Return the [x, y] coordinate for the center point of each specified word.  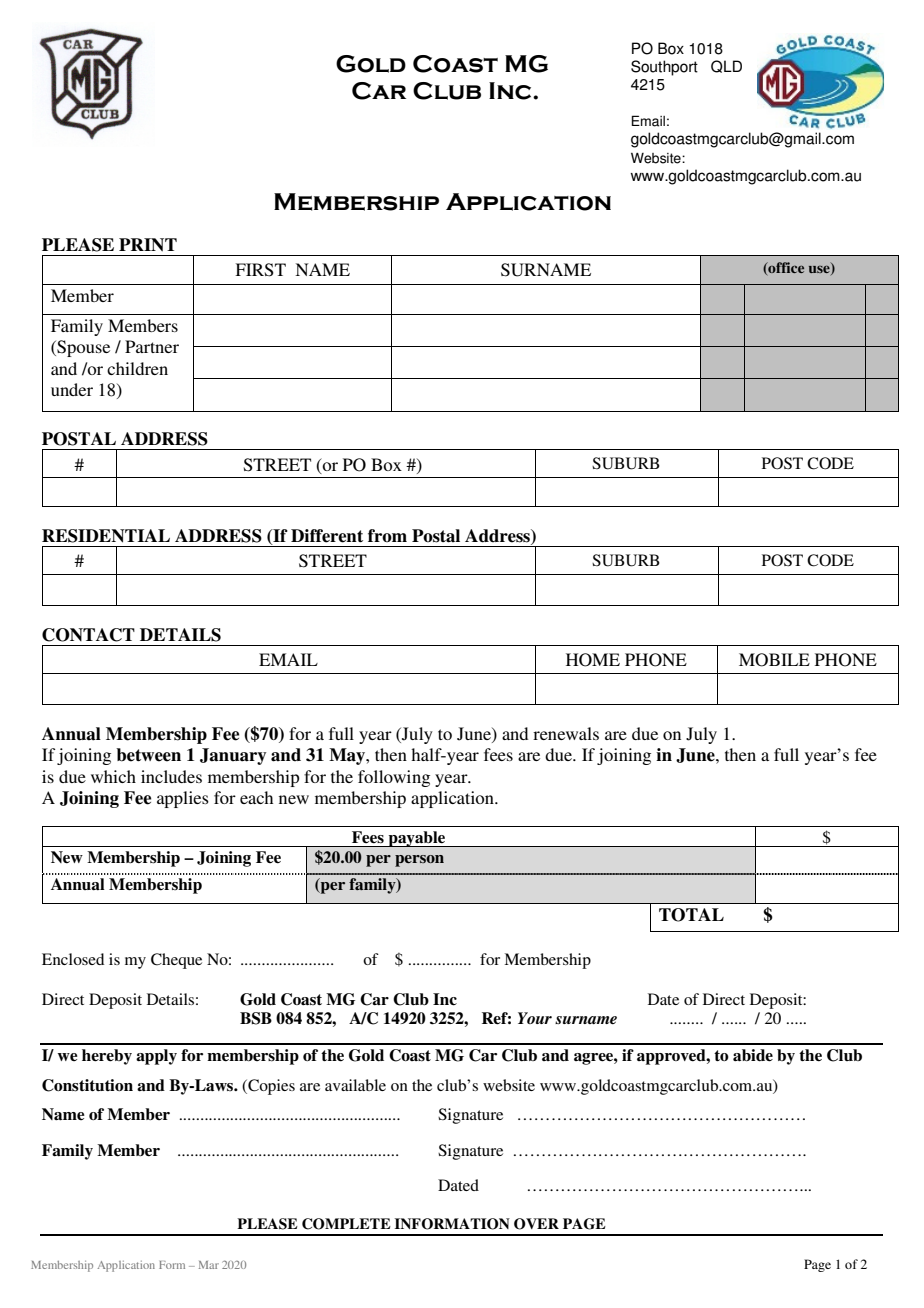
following [394, 778]
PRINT [148, 245]
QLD [726, 66]
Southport [664, 68]
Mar [209, 1265]
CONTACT [88, 635]
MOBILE [774, 660]
